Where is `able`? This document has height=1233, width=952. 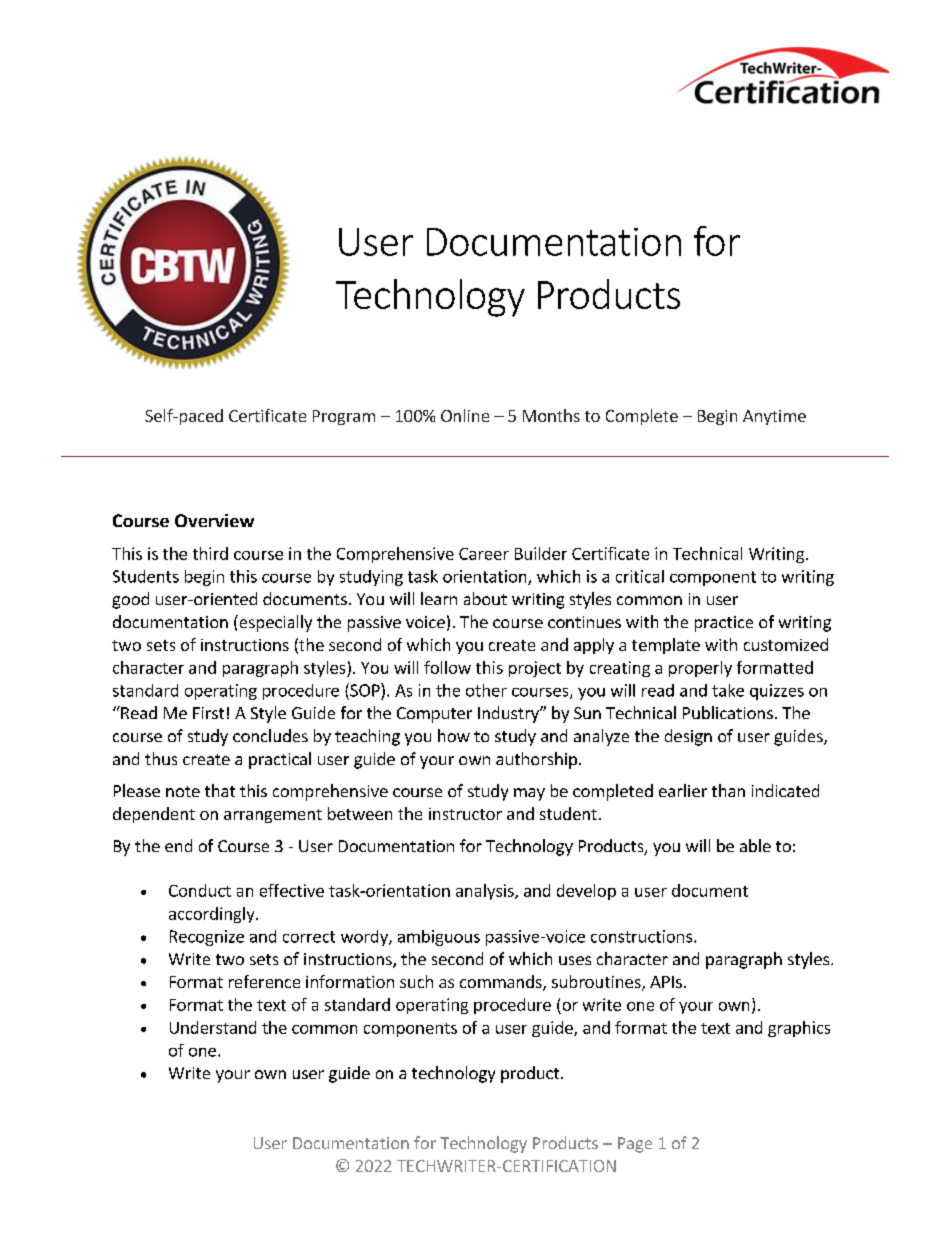 able is located at coordinates (755, 845).
